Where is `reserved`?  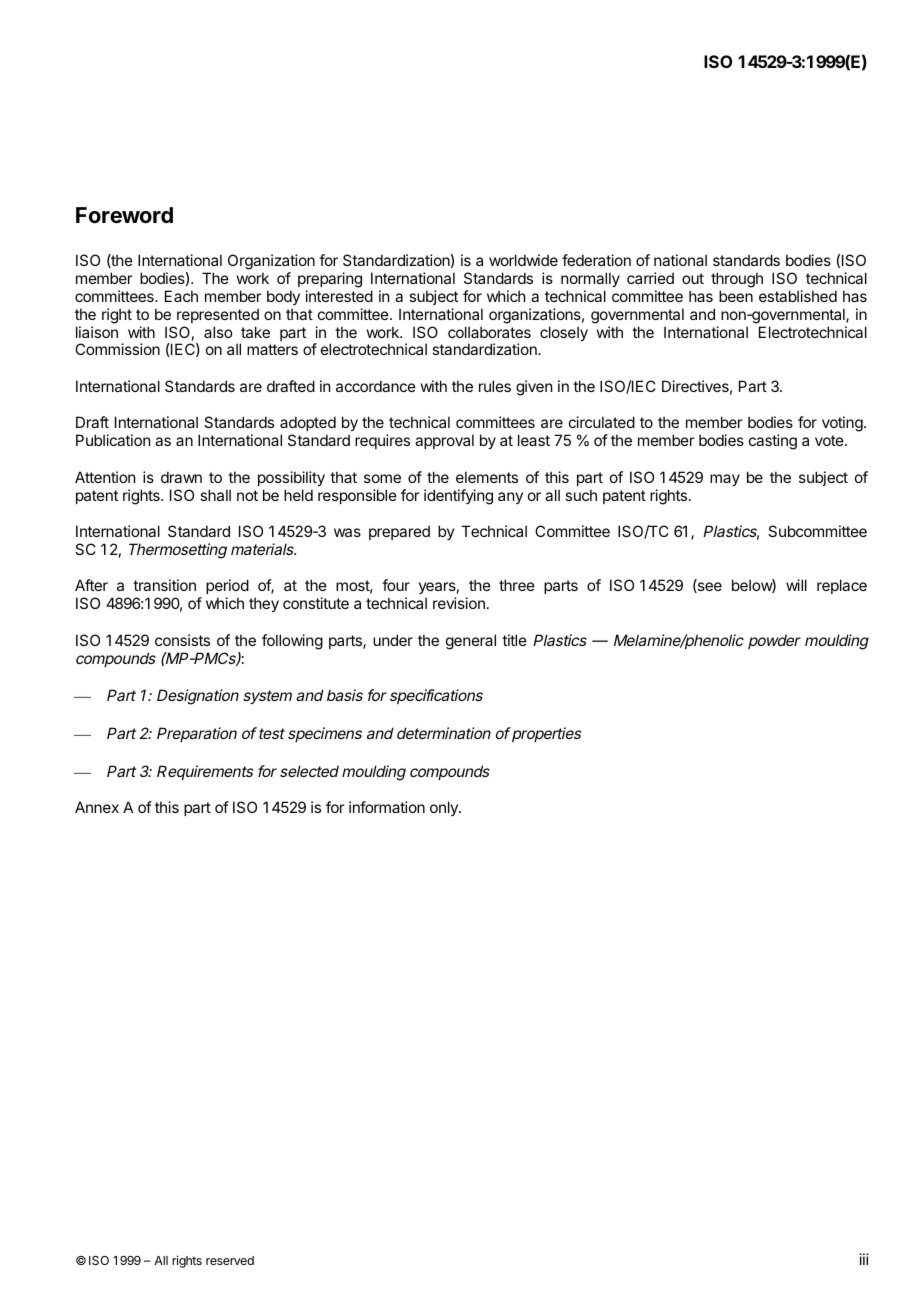 reserved is located at coordinates (230, 1260).
